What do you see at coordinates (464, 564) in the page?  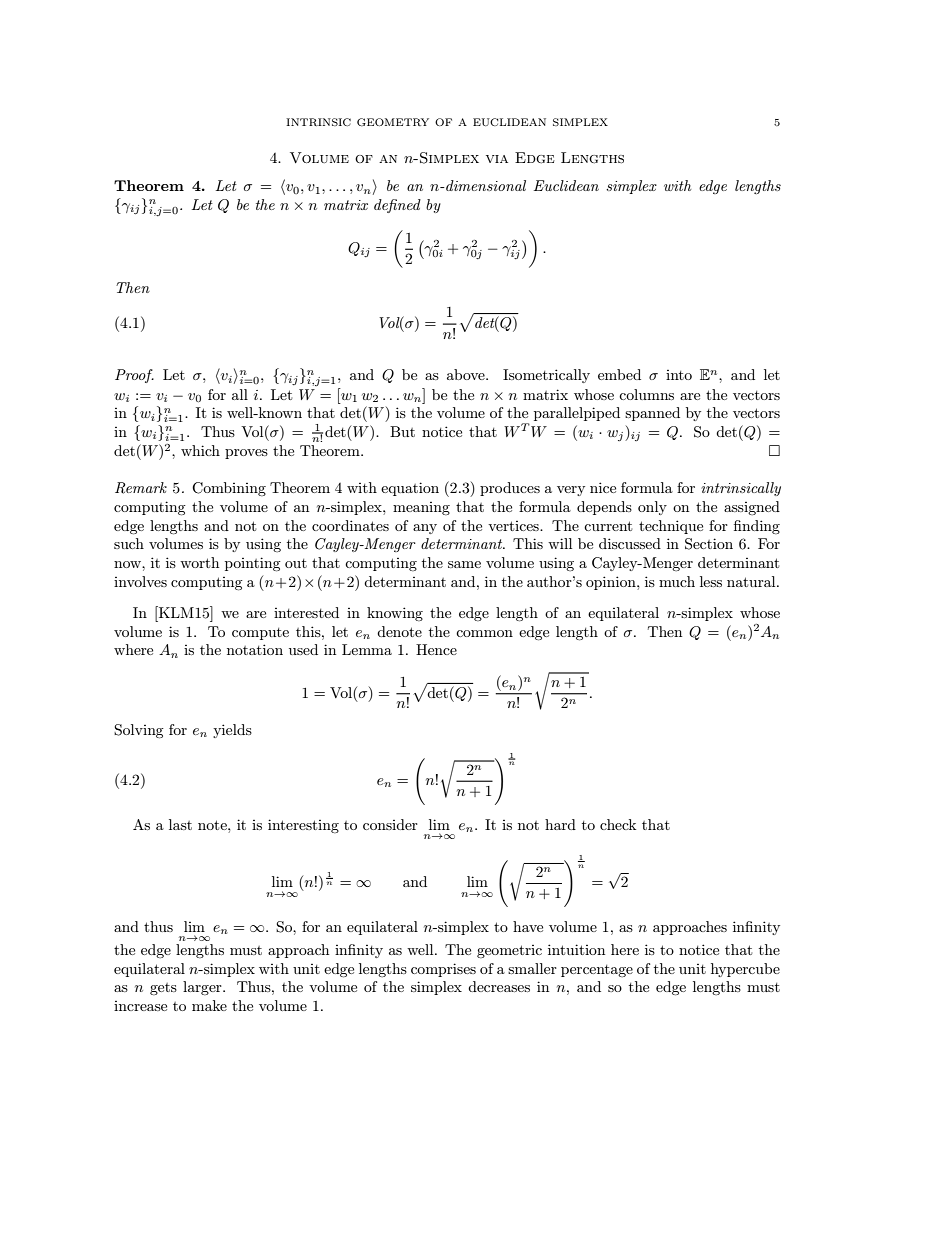 I see `same` at bounding box center [464, 564].
